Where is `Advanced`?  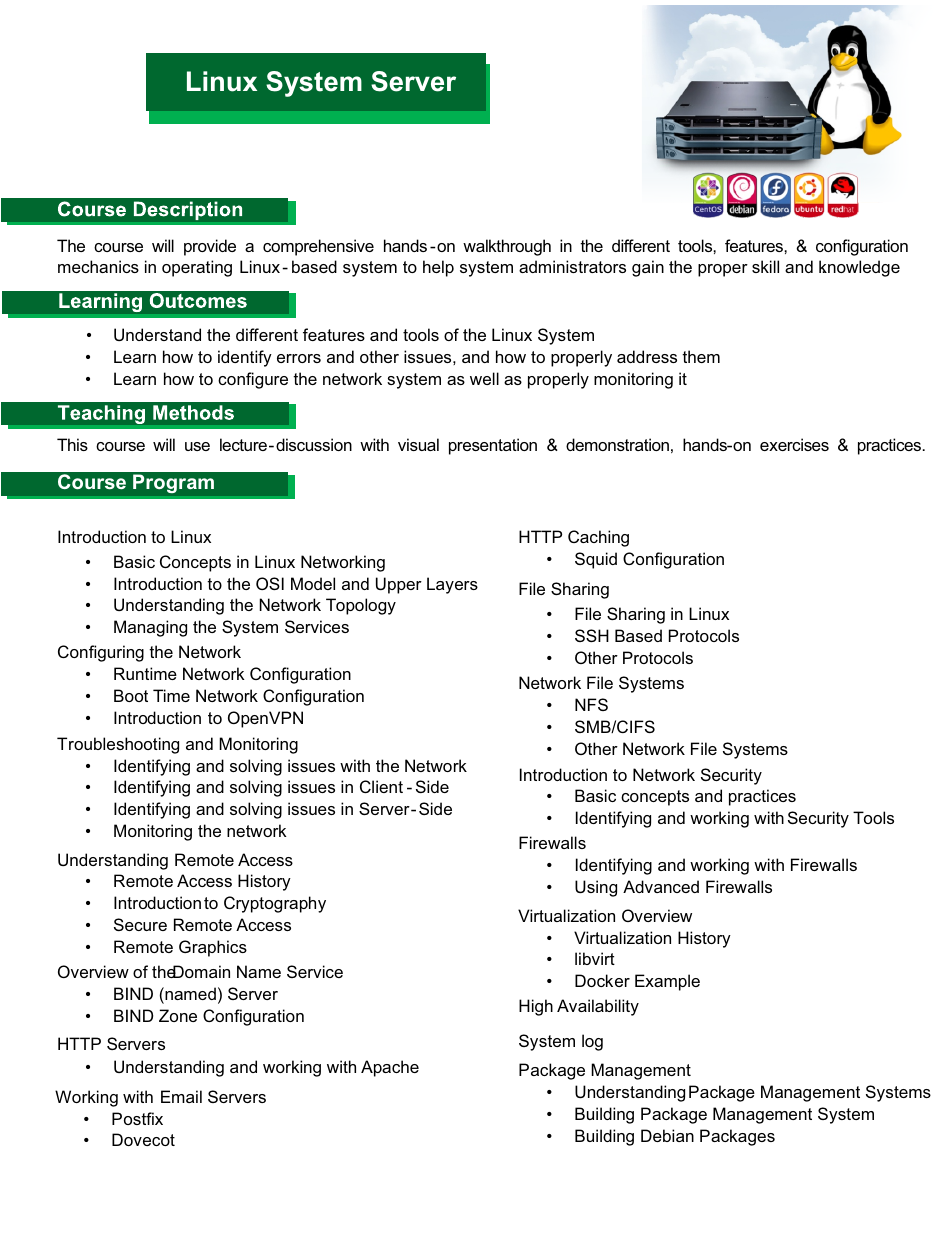 Advanced is located at coordinates (661, 886).
